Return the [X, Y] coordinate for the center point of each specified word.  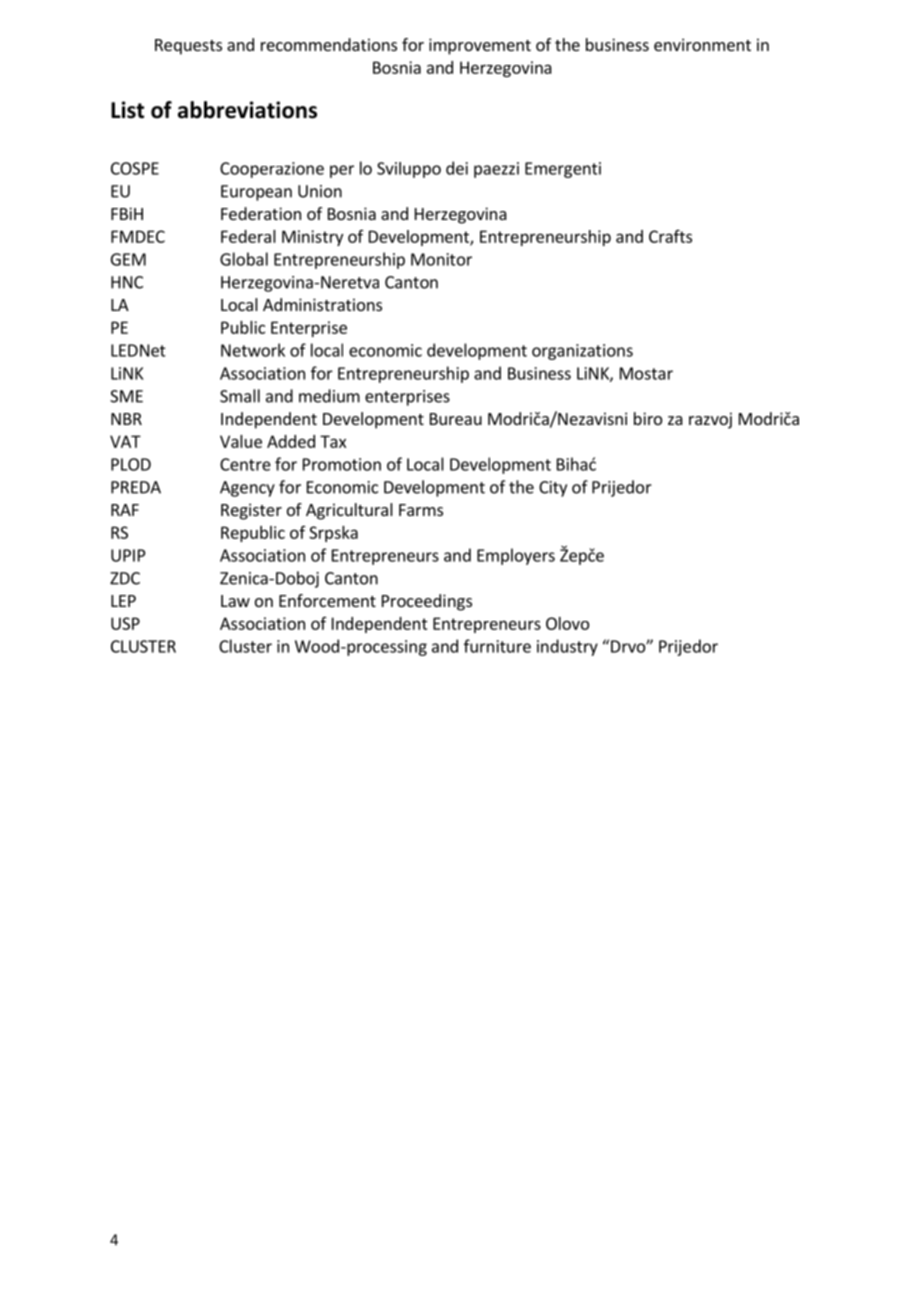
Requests [188, 47]
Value [241, 441]
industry [567, 647]
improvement [480, 46]
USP [125, 623]
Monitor [441, 259]
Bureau [456, 419]
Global [244, 259]
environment [702, 44]
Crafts [670, 236]
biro [648, 418]
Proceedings [427, 602]
